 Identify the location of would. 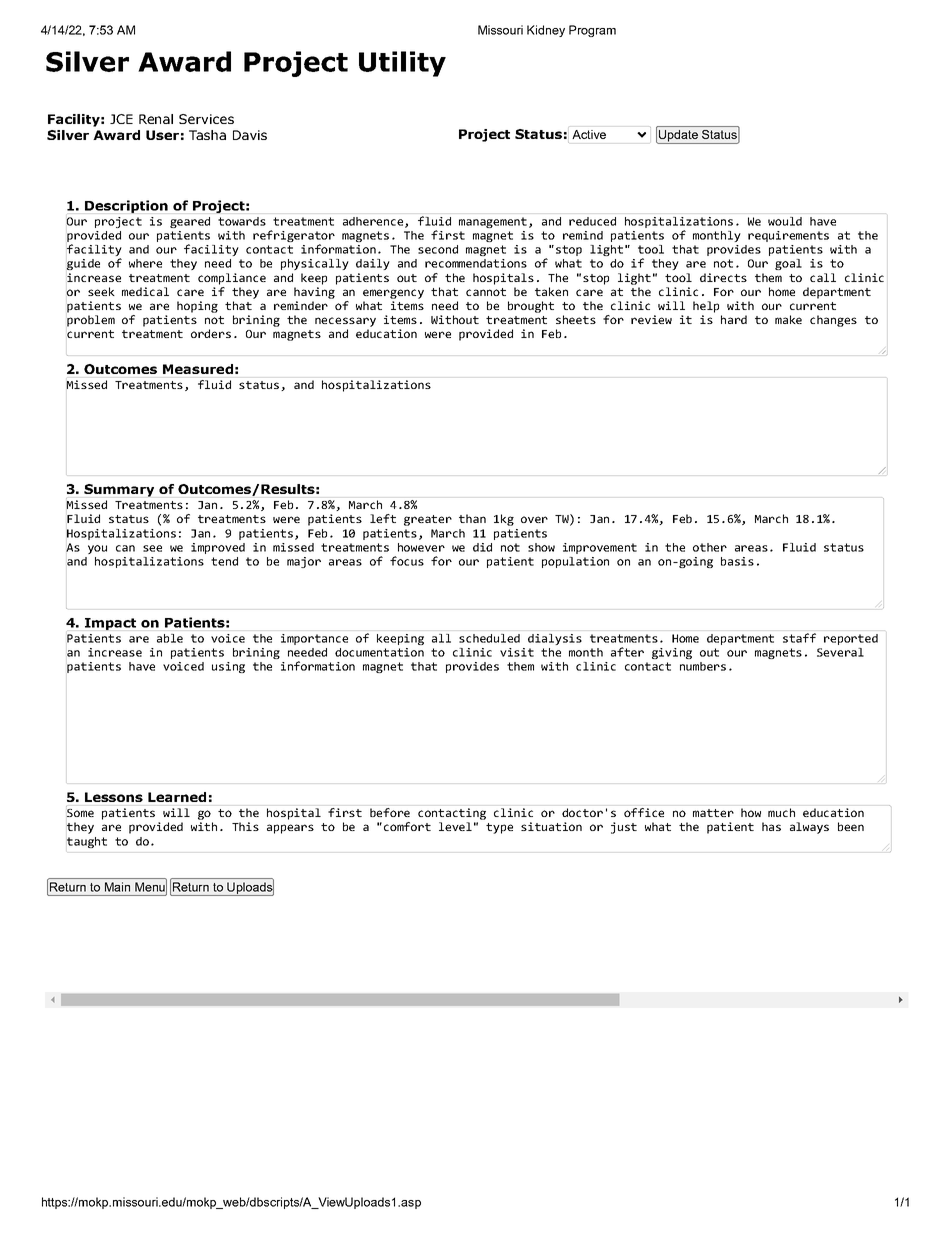
(785, 221).
